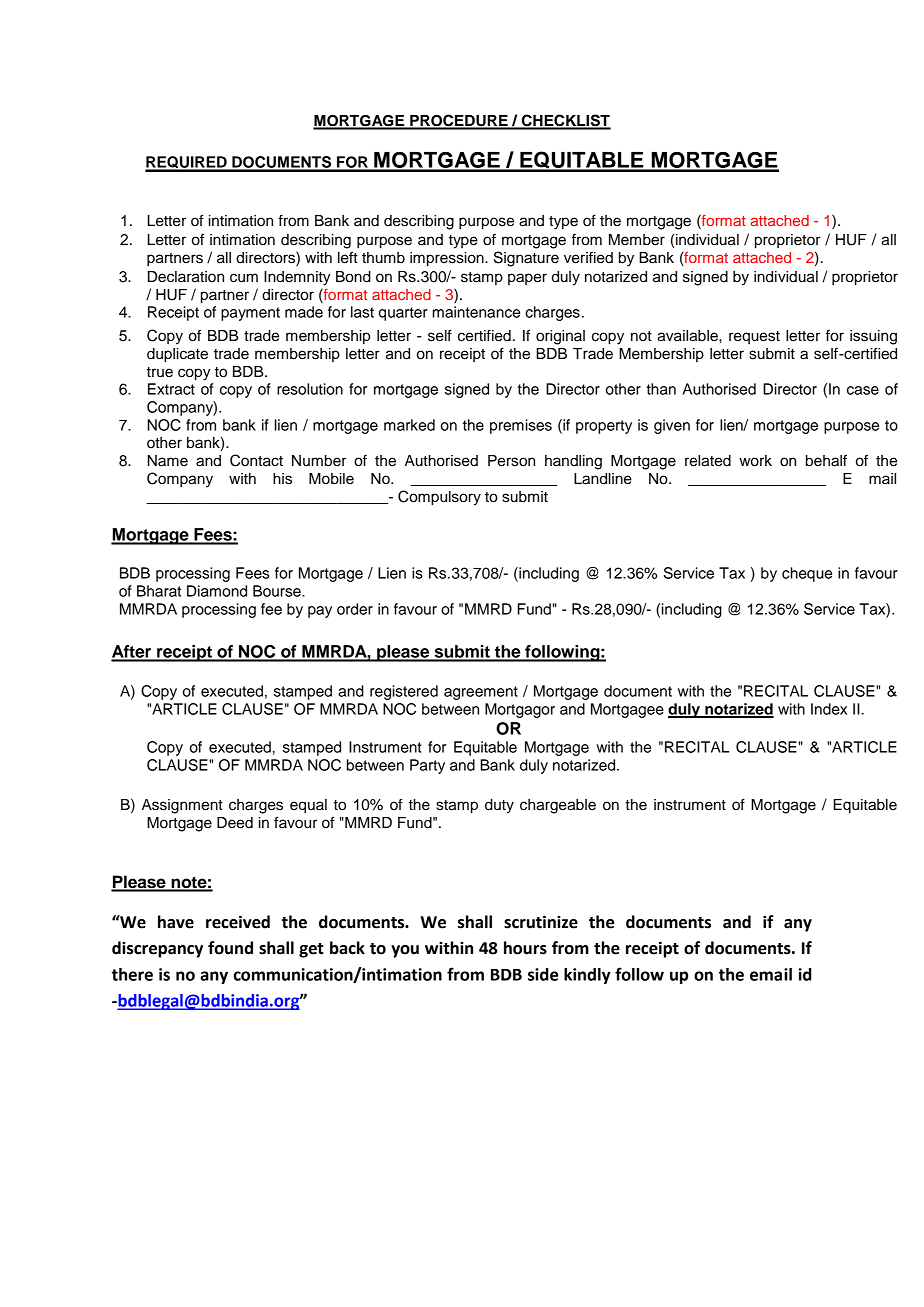 This screenshot has width=924, height=1307. Describe the element at coordinates (481, 693) in the screenshot. I see `agreement` at that location.
